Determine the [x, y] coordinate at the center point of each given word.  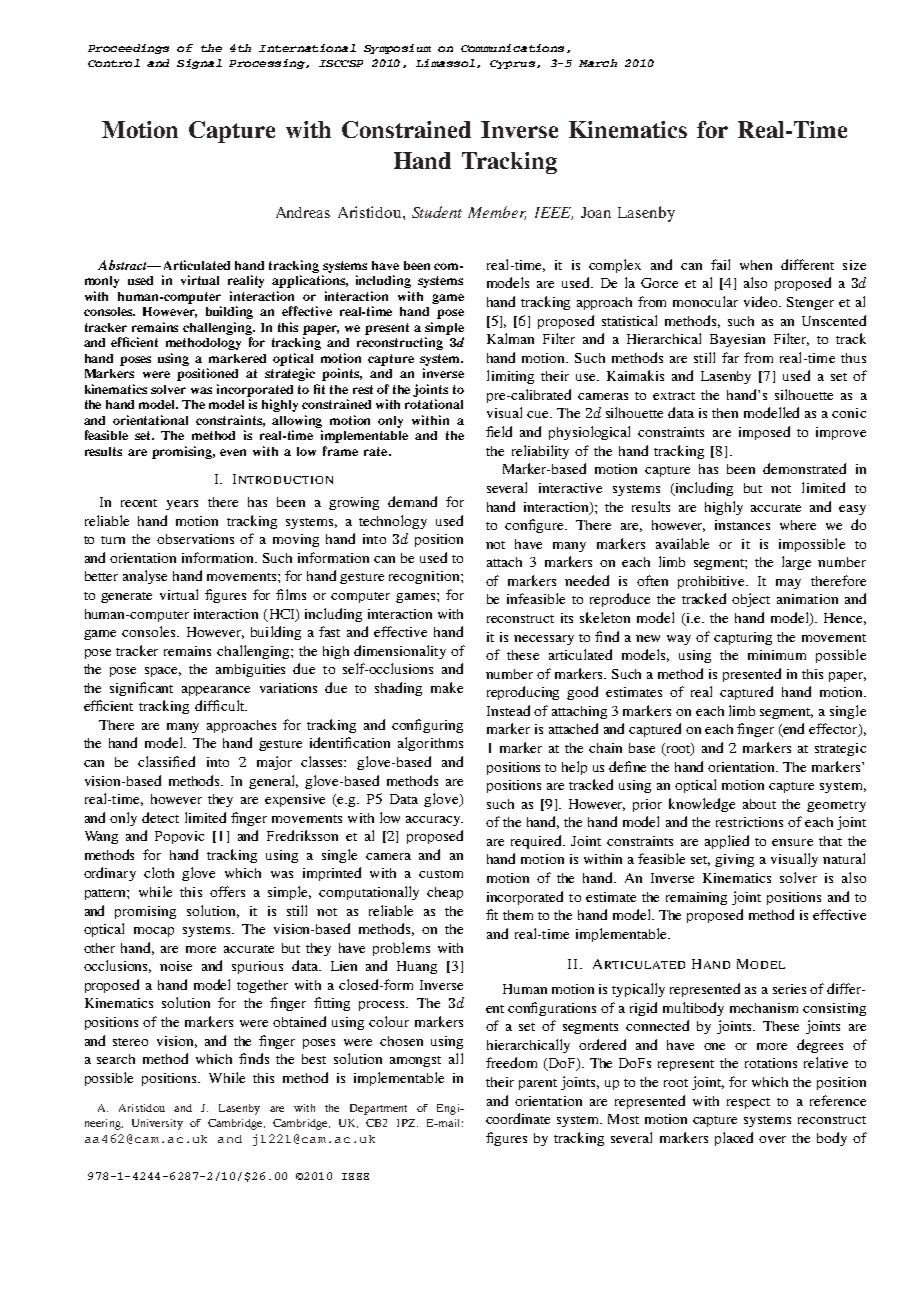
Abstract [124, 265]
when [756, 265]
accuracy [434, 821]
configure [536, 526]
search [116, 1059]
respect [748, 1103]
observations [195, 539]
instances [742, 525]
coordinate [518, 1118]
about [759, 804]
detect [160, 817]
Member [497, 213]
